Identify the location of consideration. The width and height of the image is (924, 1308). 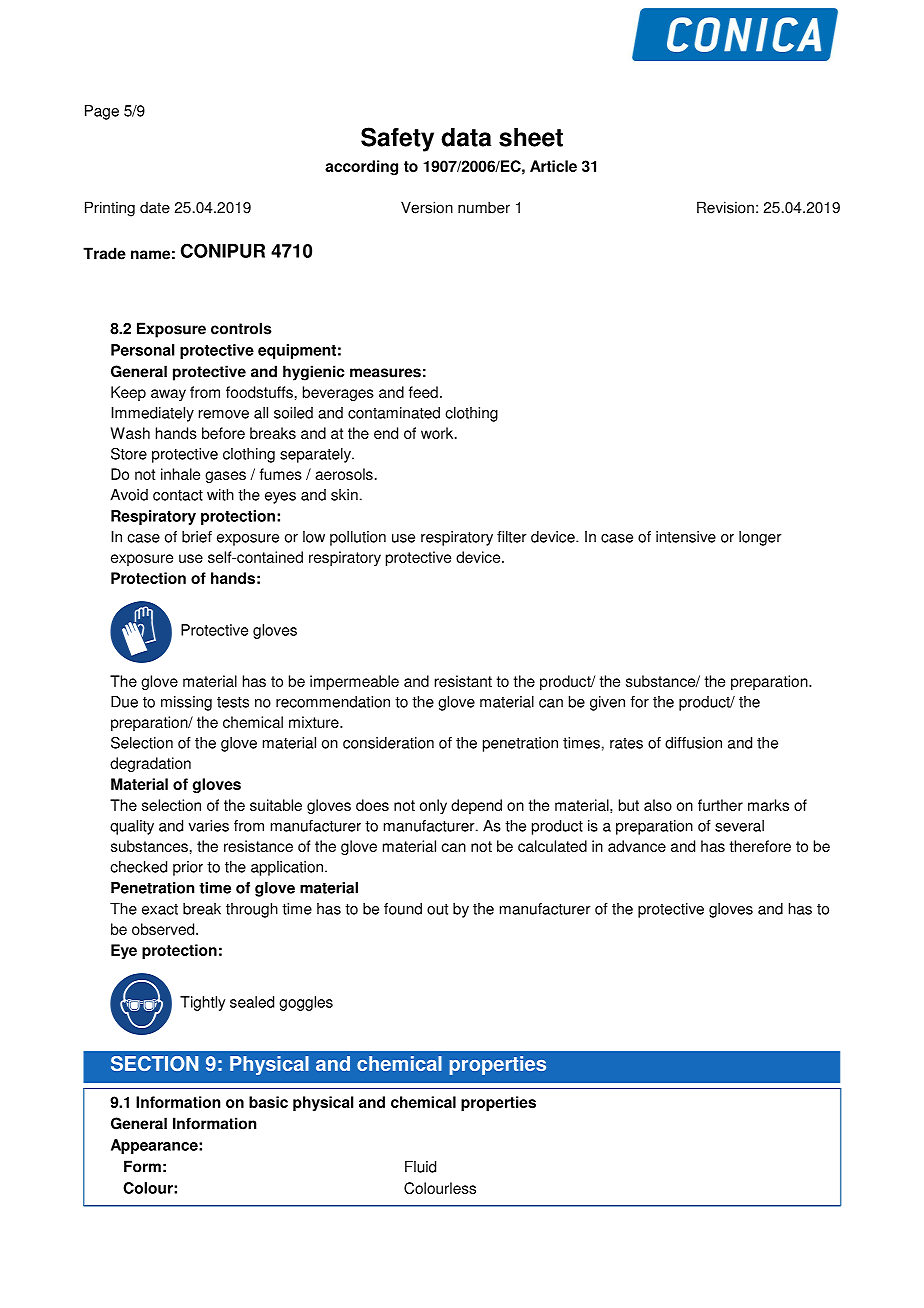
(388, 743).
